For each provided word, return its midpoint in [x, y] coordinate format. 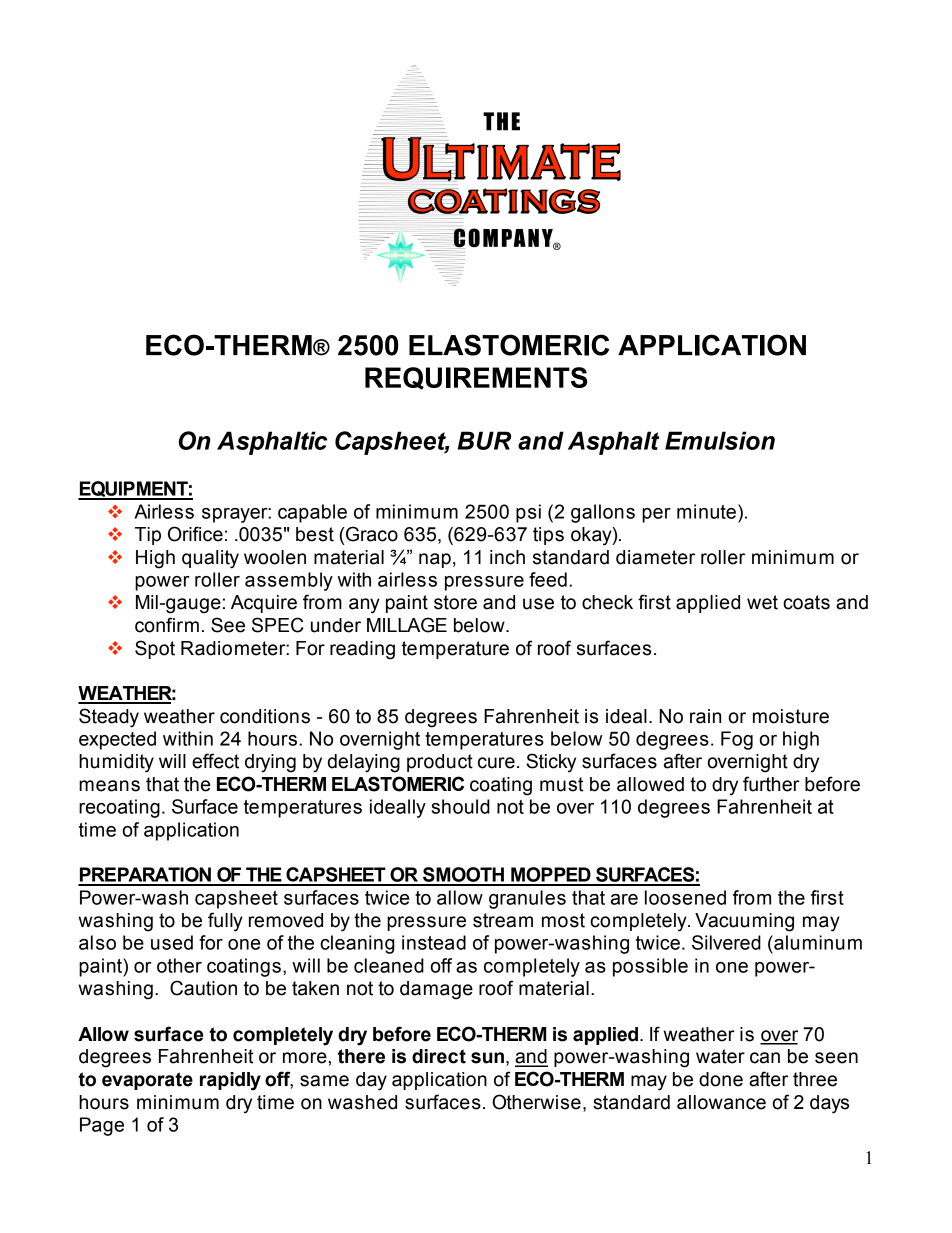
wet [762, 602]
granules [527, 899]
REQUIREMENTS [476, 378]
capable [312, 513]
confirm [167, 625]
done [721, 1079]
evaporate [147, 1081]
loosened [685, 897]
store [455, 602]
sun [487, 1058]
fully [225, 922]
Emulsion [720, 440]
